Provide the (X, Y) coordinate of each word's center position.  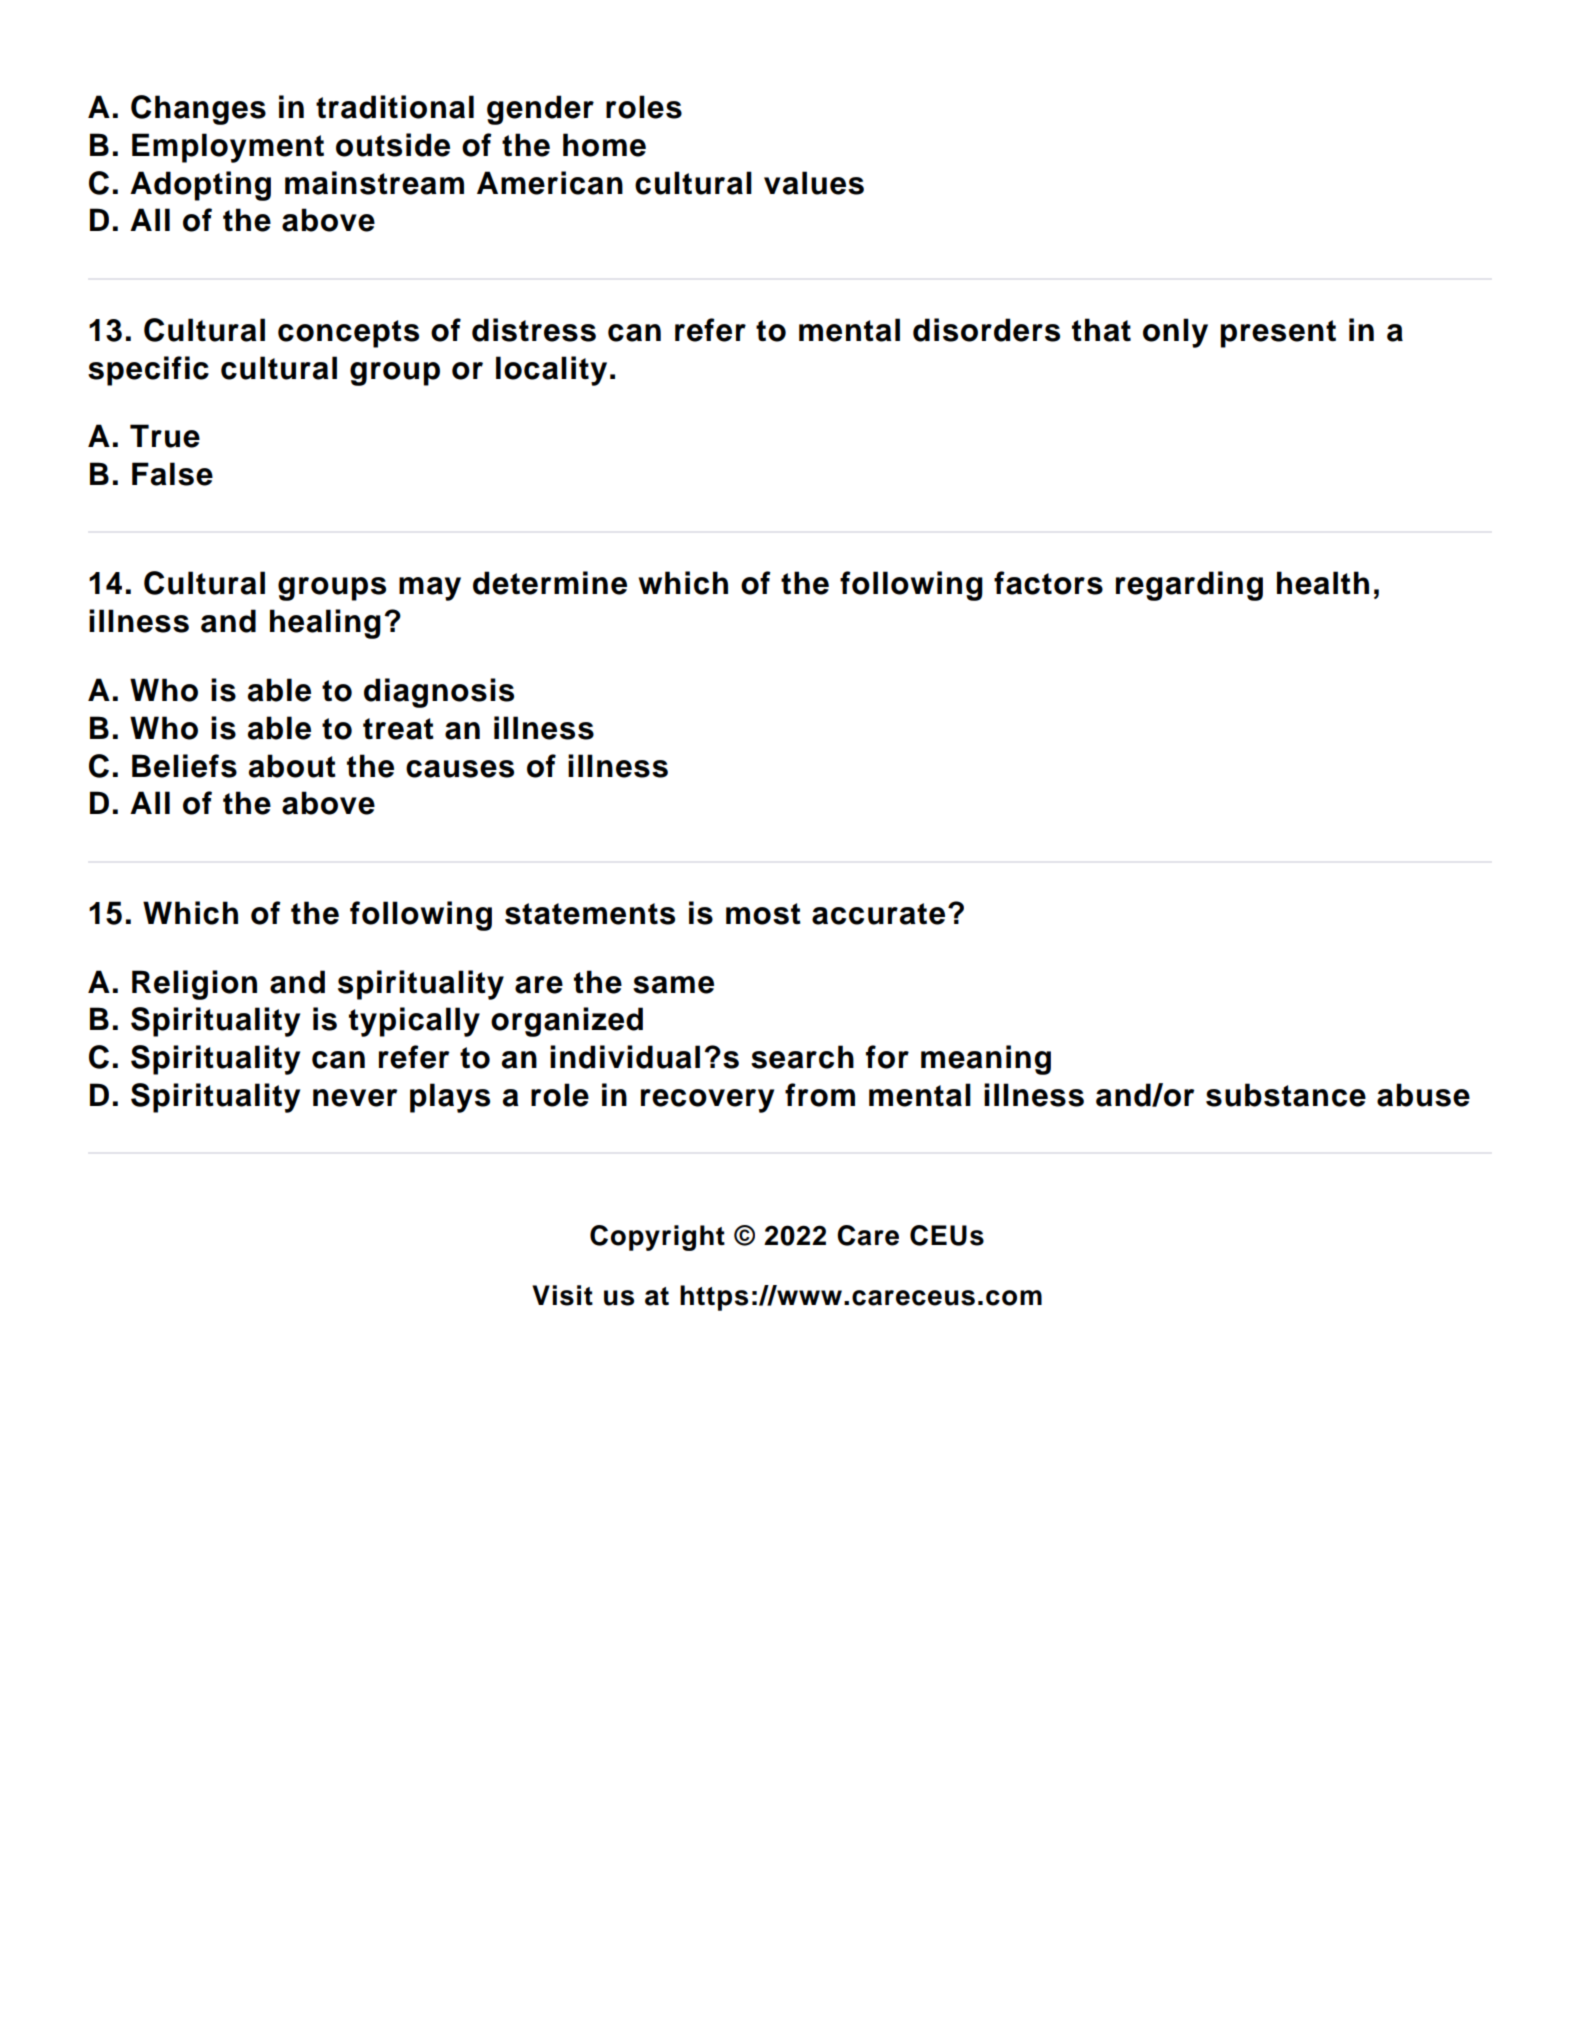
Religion (194, 985)
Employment (228, 148)
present (1278, 334)
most (763, 914)
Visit (562, 1295)
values (814, 183)
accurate (878, 914)
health (1323, 583)
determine (550, 583)
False (172, 474)
